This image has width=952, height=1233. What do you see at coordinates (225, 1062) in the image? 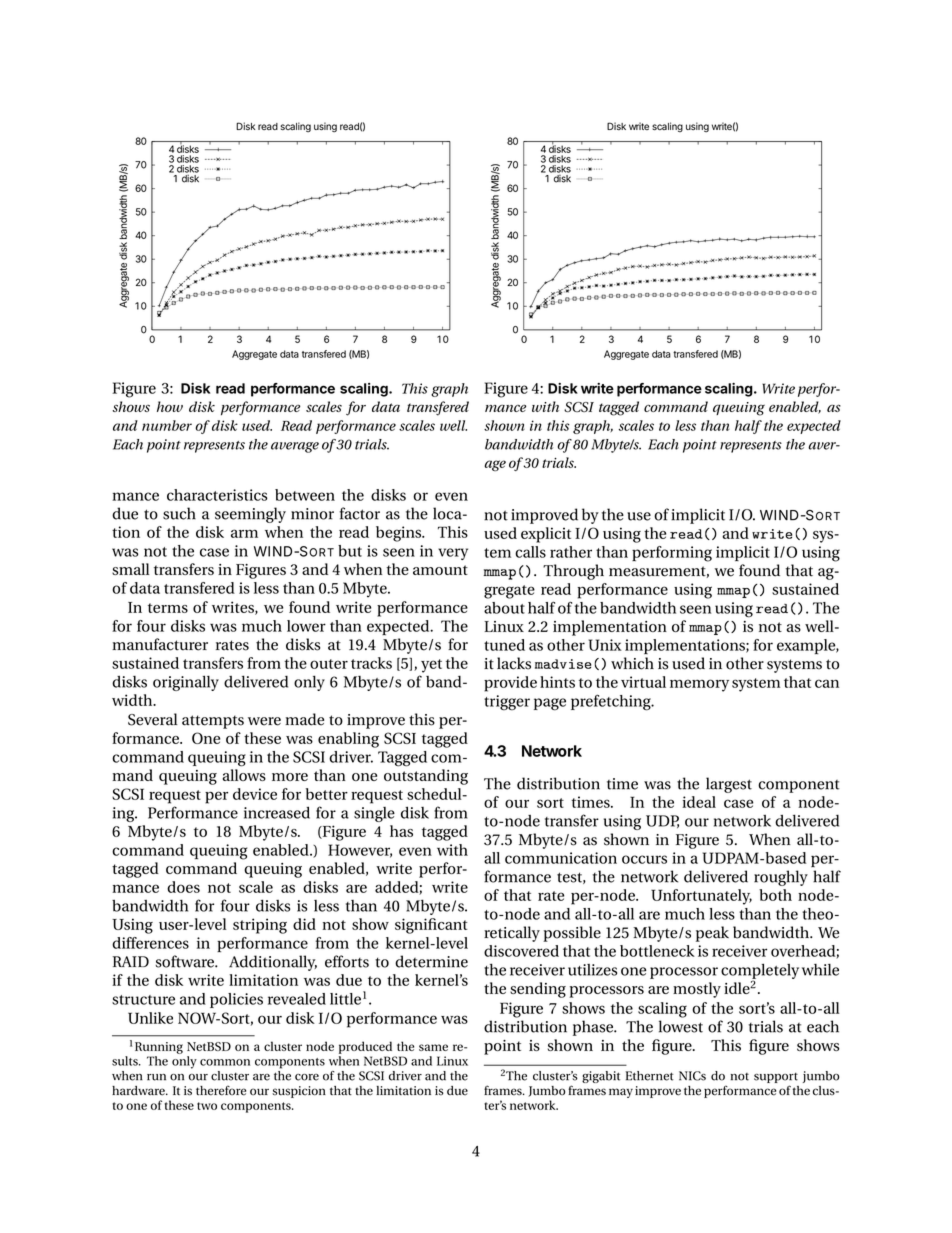
I see `common` at bounding box center [225, 1062].
